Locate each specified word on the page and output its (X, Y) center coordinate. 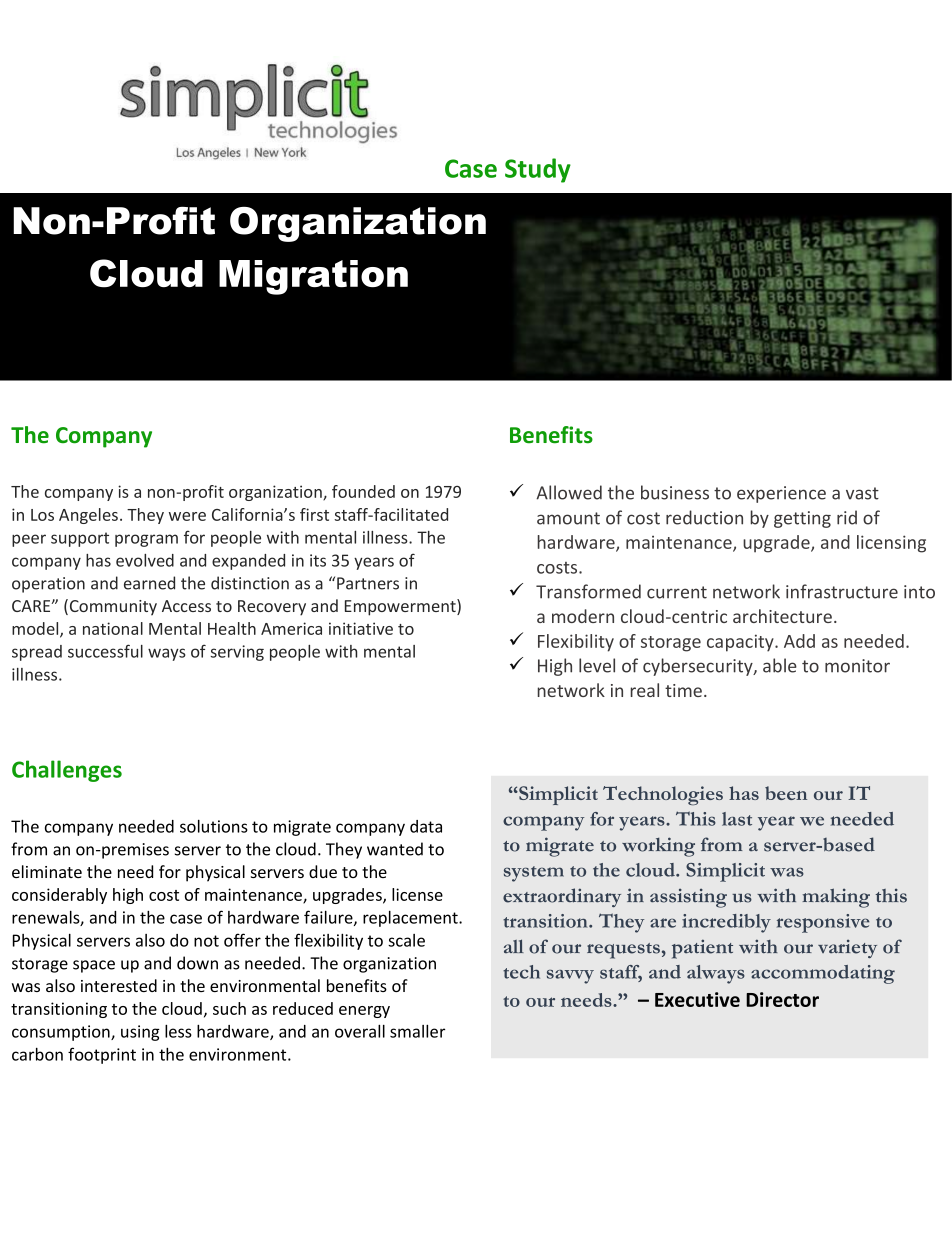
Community (113, 608)
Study (538, 170)
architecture (782, 616)
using (140, 1033)
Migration (313, 277)
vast (862, 493)
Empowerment (401, 607)
